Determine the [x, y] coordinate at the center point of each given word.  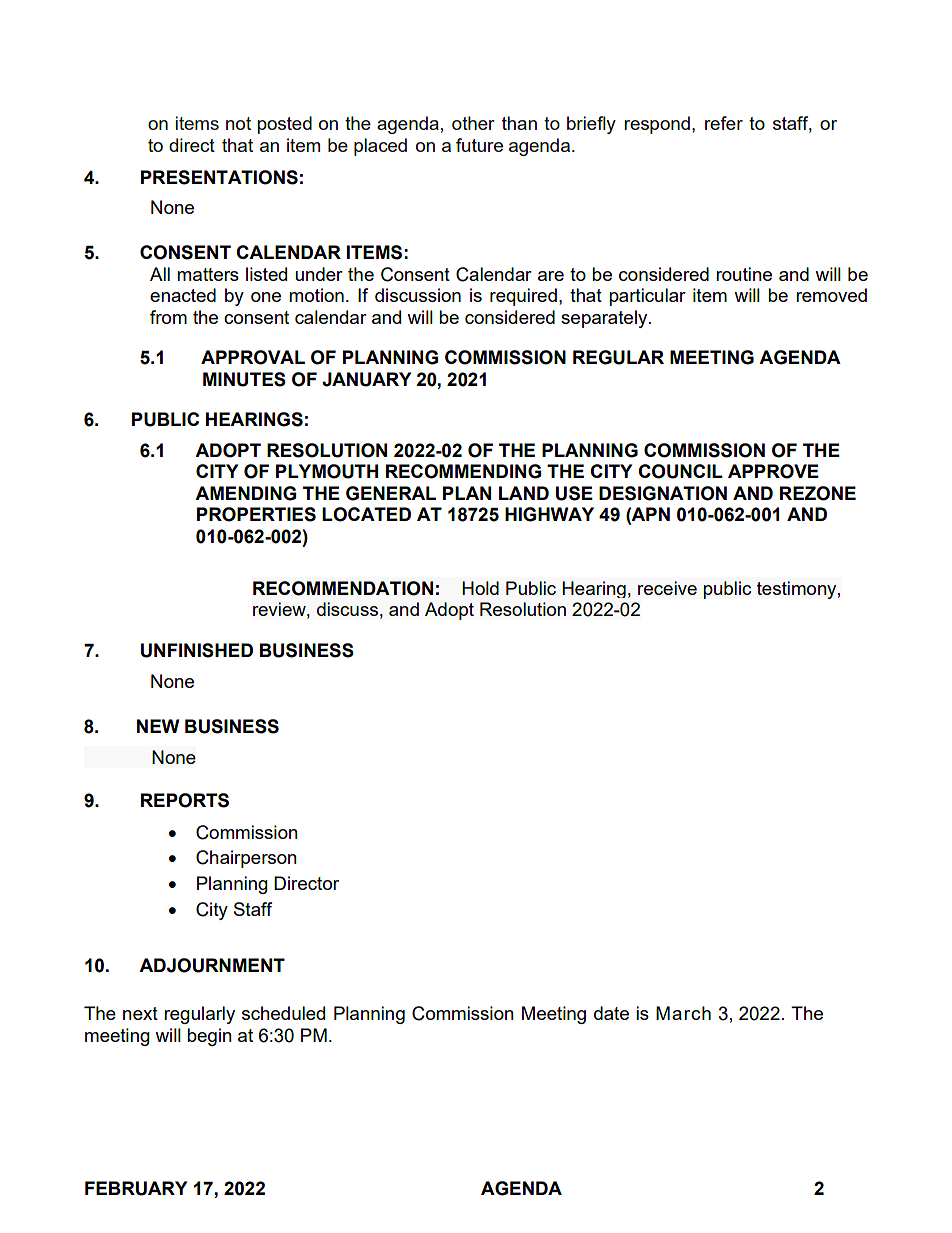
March [683, 1013]
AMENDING [245, 493]
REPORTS [185, 800]
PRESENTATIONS [219, 177]
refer [724, 123]
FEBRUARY [136, 1188]
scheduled [283, 1013]
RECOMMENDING [463, 471]
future [479, 145]
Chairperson [246, 859]
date [611, 1013]
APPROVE [773, 471]
